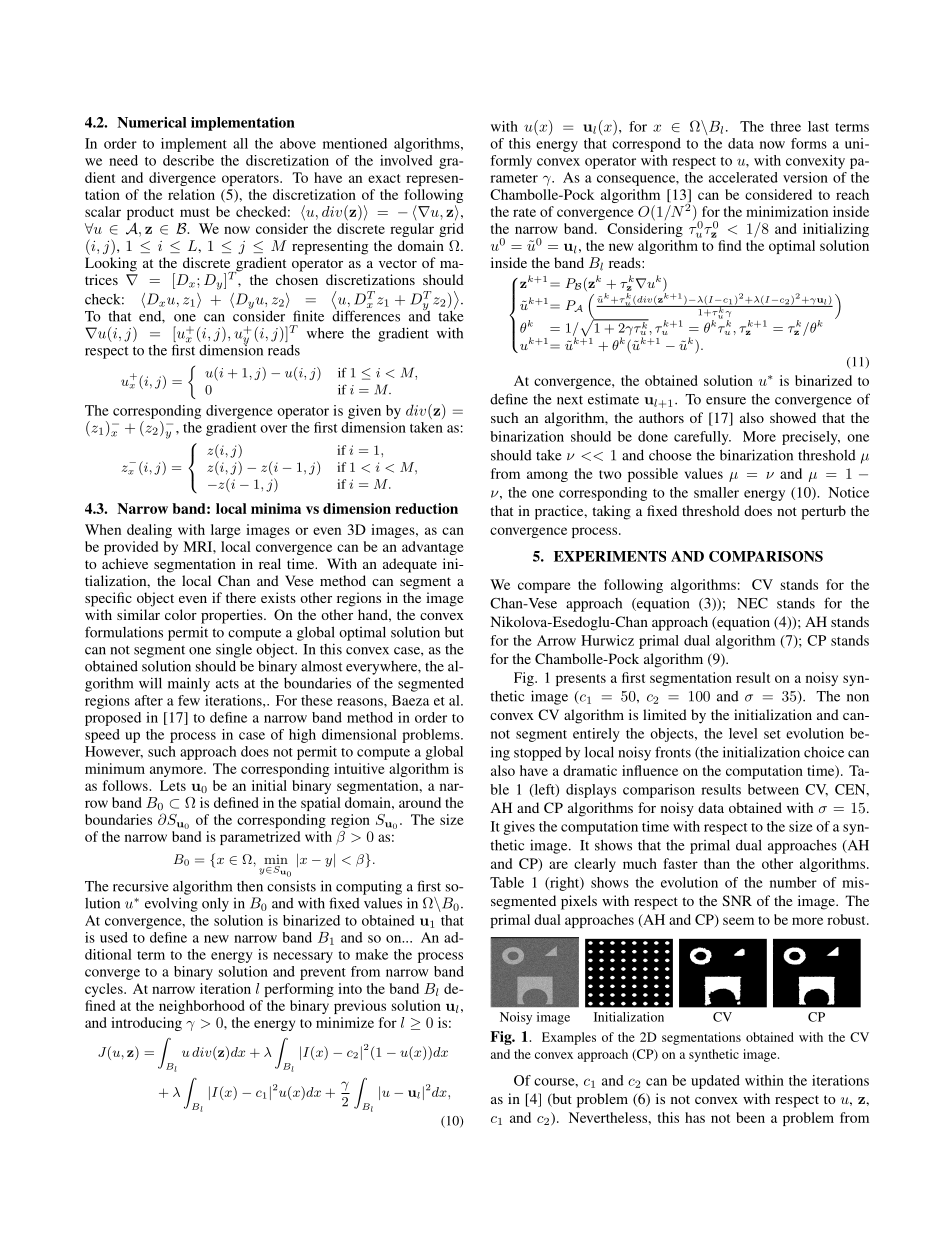 This page has height=1233, width=952. What do you see at coordinates (750, 1117) in the page?
I see `been` at bounding box center [750, 1117].
